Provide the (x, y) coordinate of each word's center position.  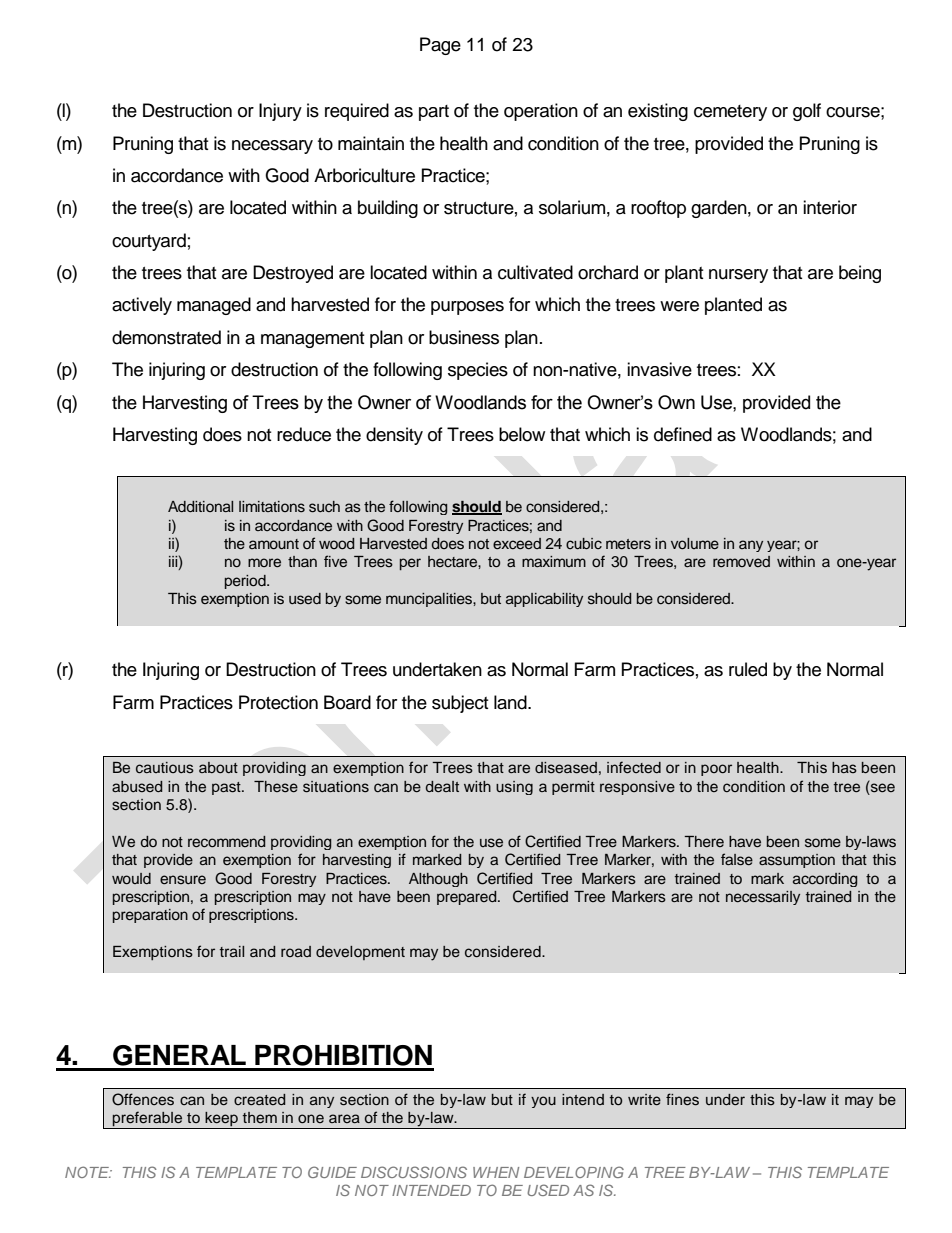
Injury (280, 112)
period (246, 582)
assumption (797, 861)
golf (807, 112)
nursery (738, 276)
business (464, 337)
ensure (183, 879)
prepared (468, 898)
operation (541, 112)
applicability (544, 600)
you (543, 1102)
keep (221, 1120)
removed (741, 561)
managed (214, 306)
